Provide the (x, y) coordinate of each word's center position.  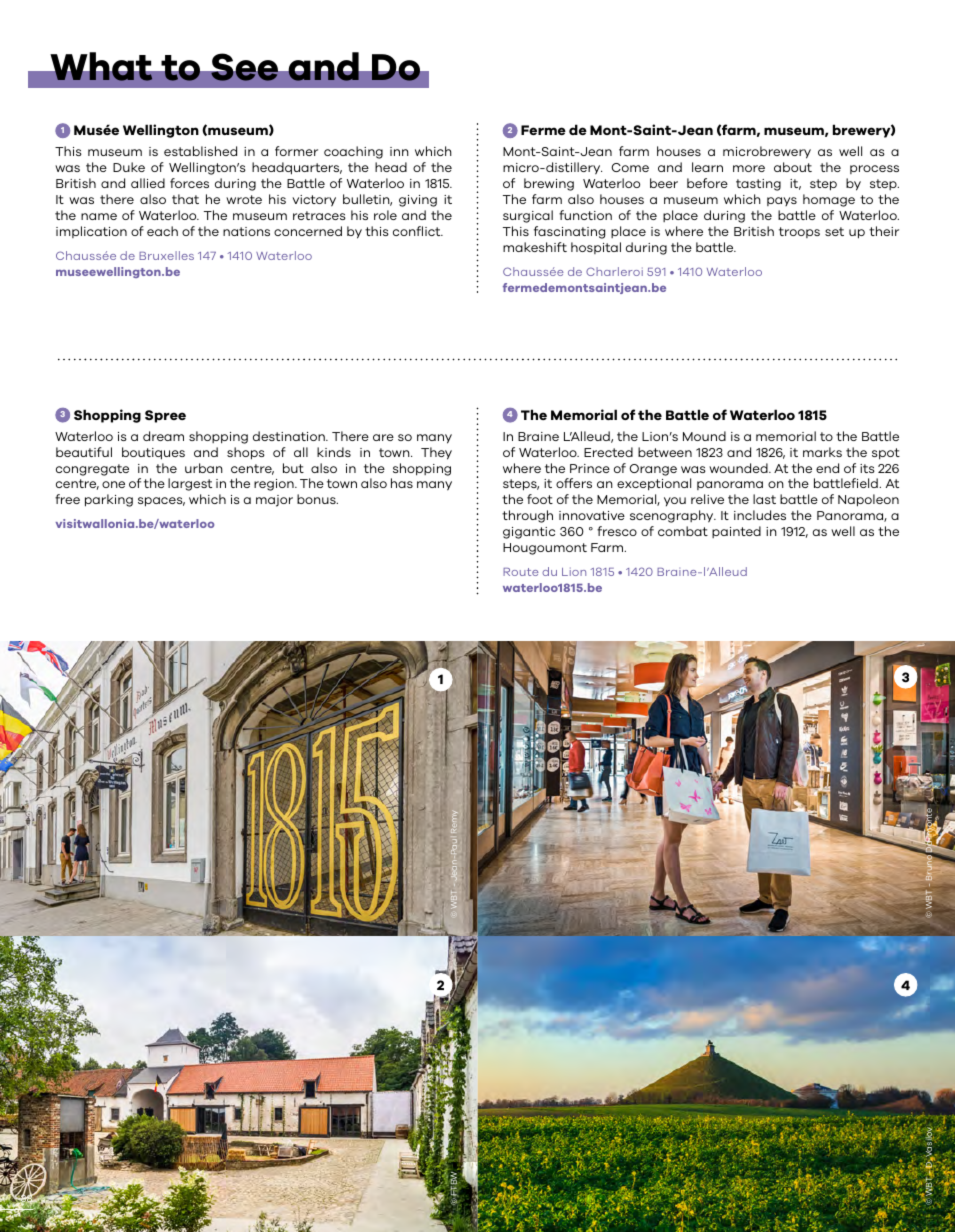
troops (799, 232)
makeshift (535, 247)
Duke (129, 167)
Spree (165, 416)
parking (109, 500)
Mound (704, 436)
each (162, 231)
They (436, 453)
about (793, 167)
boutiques (153, 453)
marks (822, 452)
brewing (549, 184)
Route (521, 572)
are (383, 437)
